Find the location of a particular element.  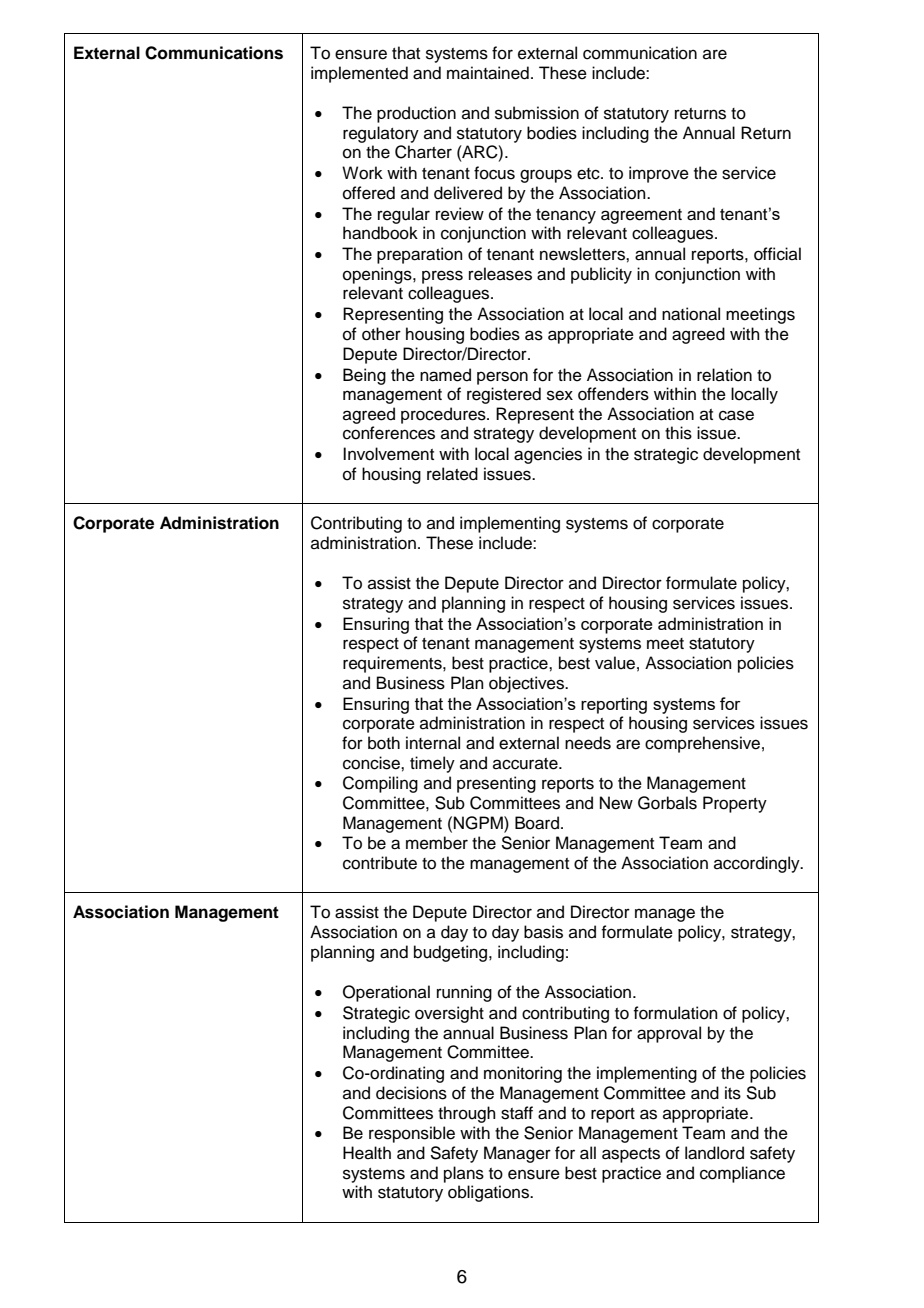

case is located at coordinates (736, 415).
